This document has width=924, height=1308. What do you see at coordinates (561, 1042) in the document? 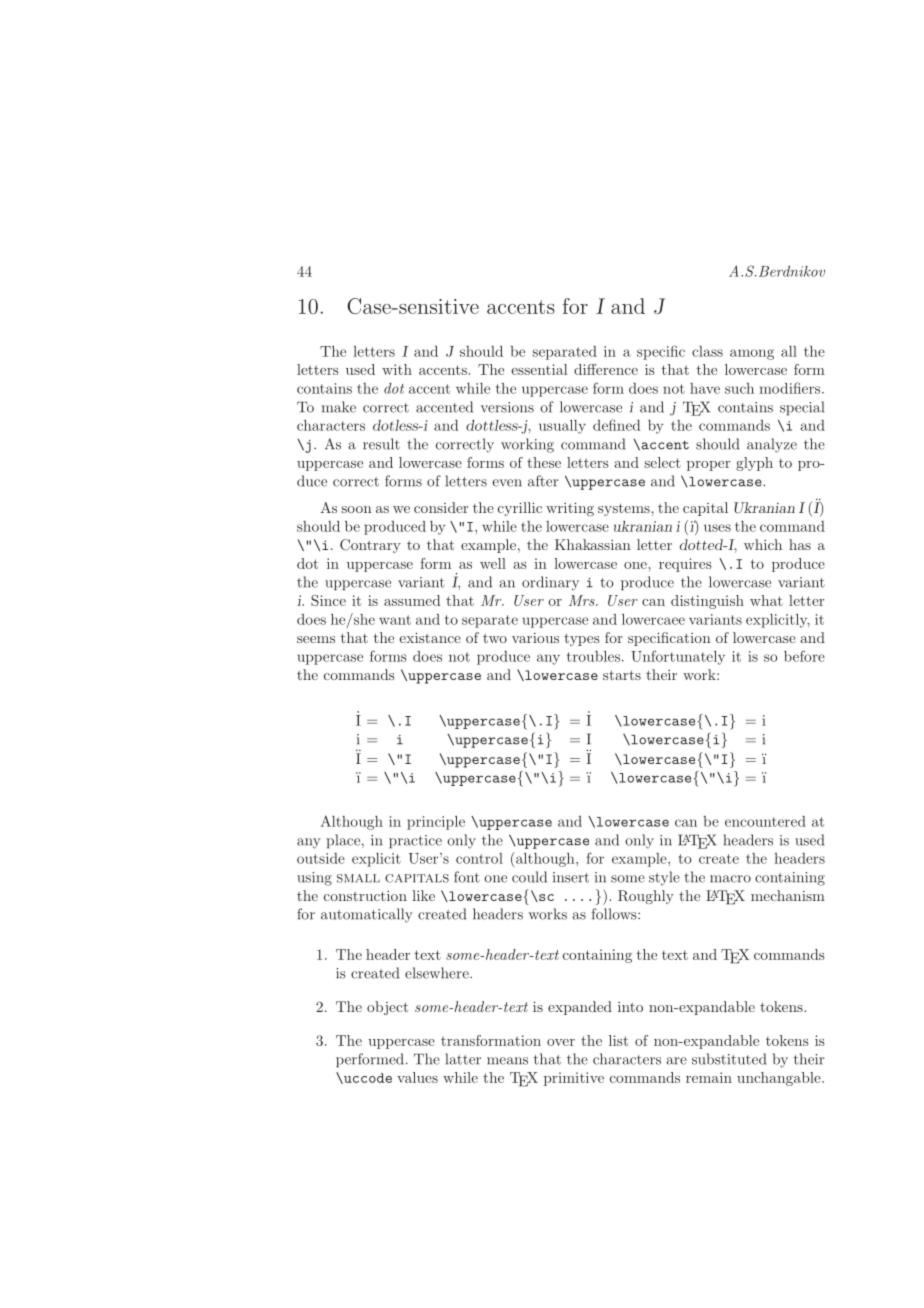
I see `over` at bounding box center [561, 1042].
